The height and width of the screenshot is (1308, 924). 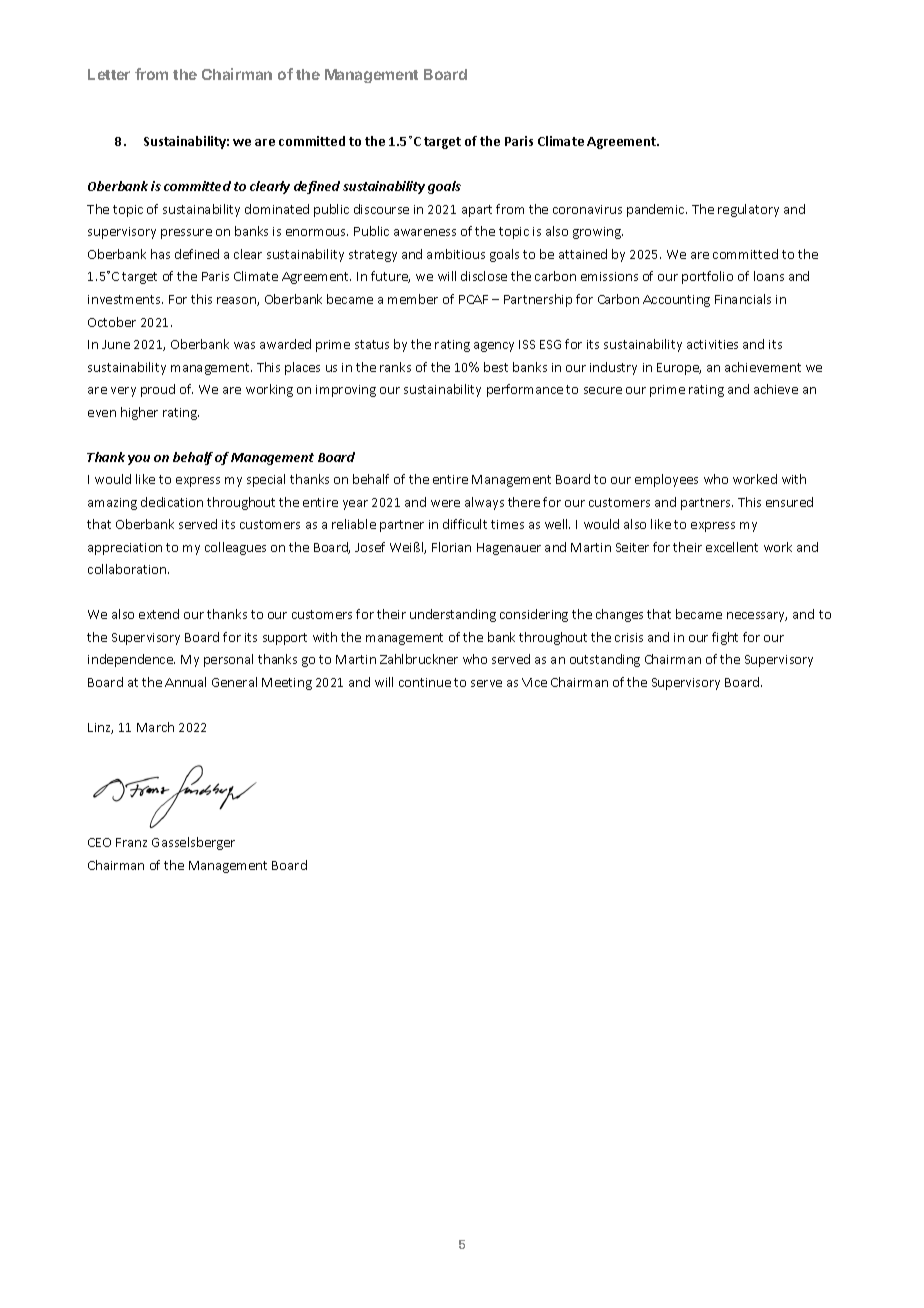 What do you see at coordinates (139, 460) in the screenshot?
I see `you` at bounding box center [139, 460].
